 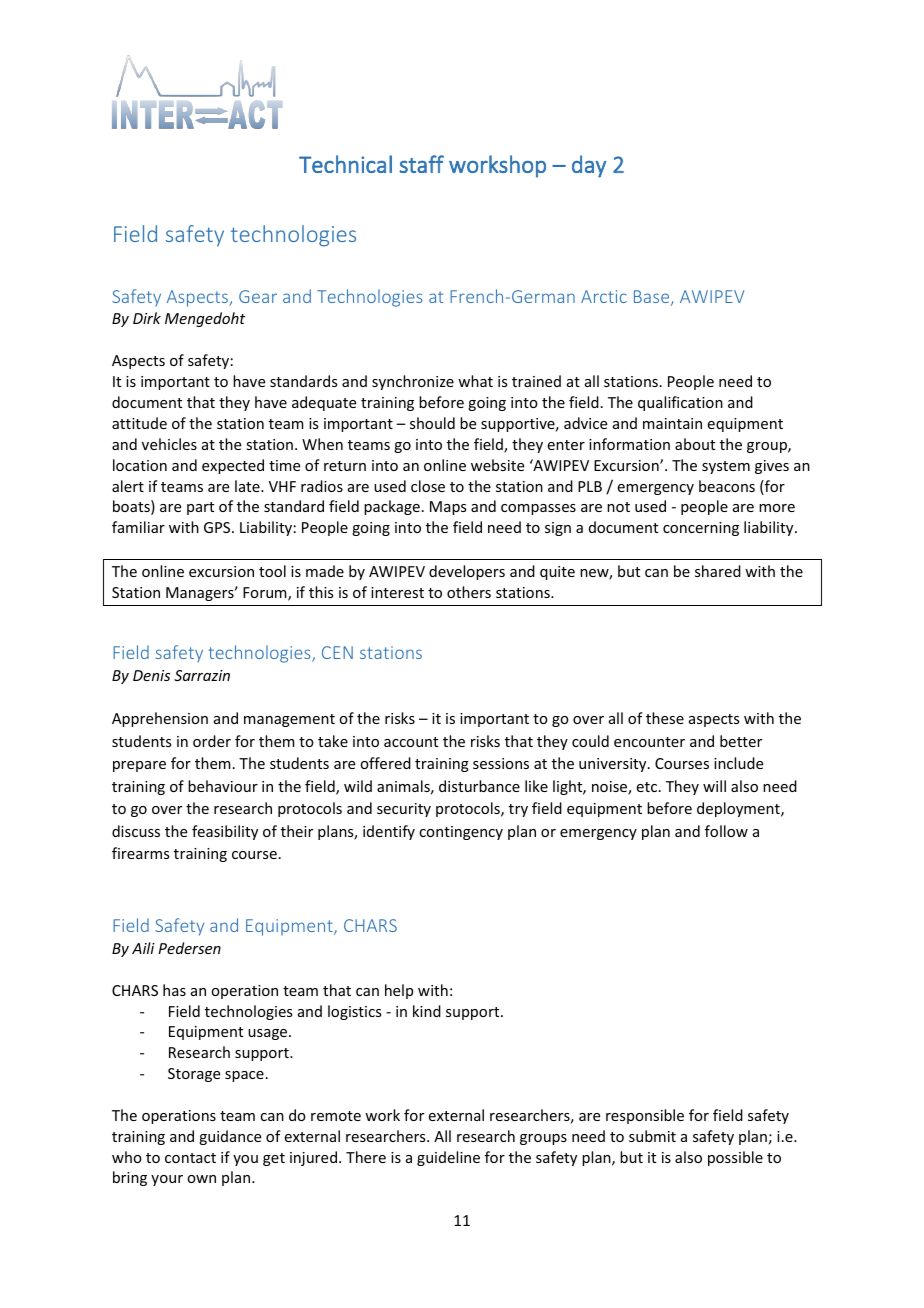 I want to click on behaviour, so click(x=223, y=786).
